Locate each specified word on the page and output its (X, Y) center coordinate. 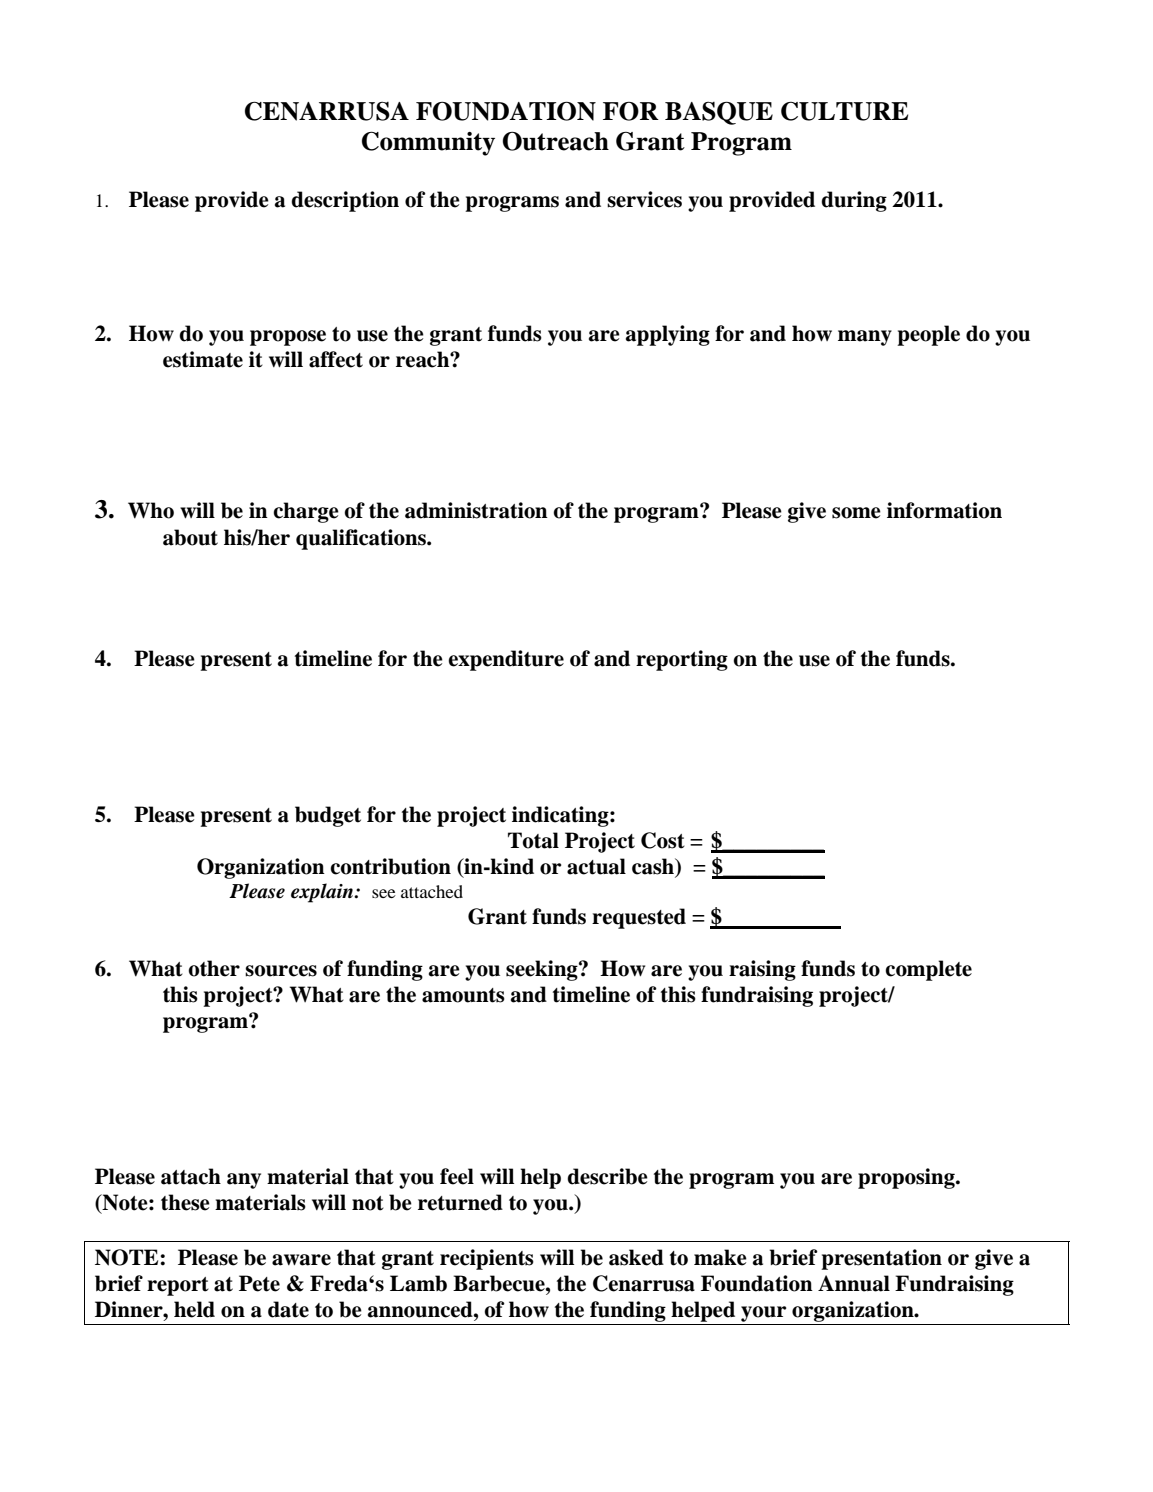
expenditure (506, 660)
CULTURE (844, 111)
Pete (259, 1283)
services (644, 199)
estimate (203, 359)
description (345, 201)
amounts (463, 995)
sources (281, 971)
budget (328, 816)
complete (928, 970)
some (856, 513)
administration (476, 510)
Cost (663, 840)
